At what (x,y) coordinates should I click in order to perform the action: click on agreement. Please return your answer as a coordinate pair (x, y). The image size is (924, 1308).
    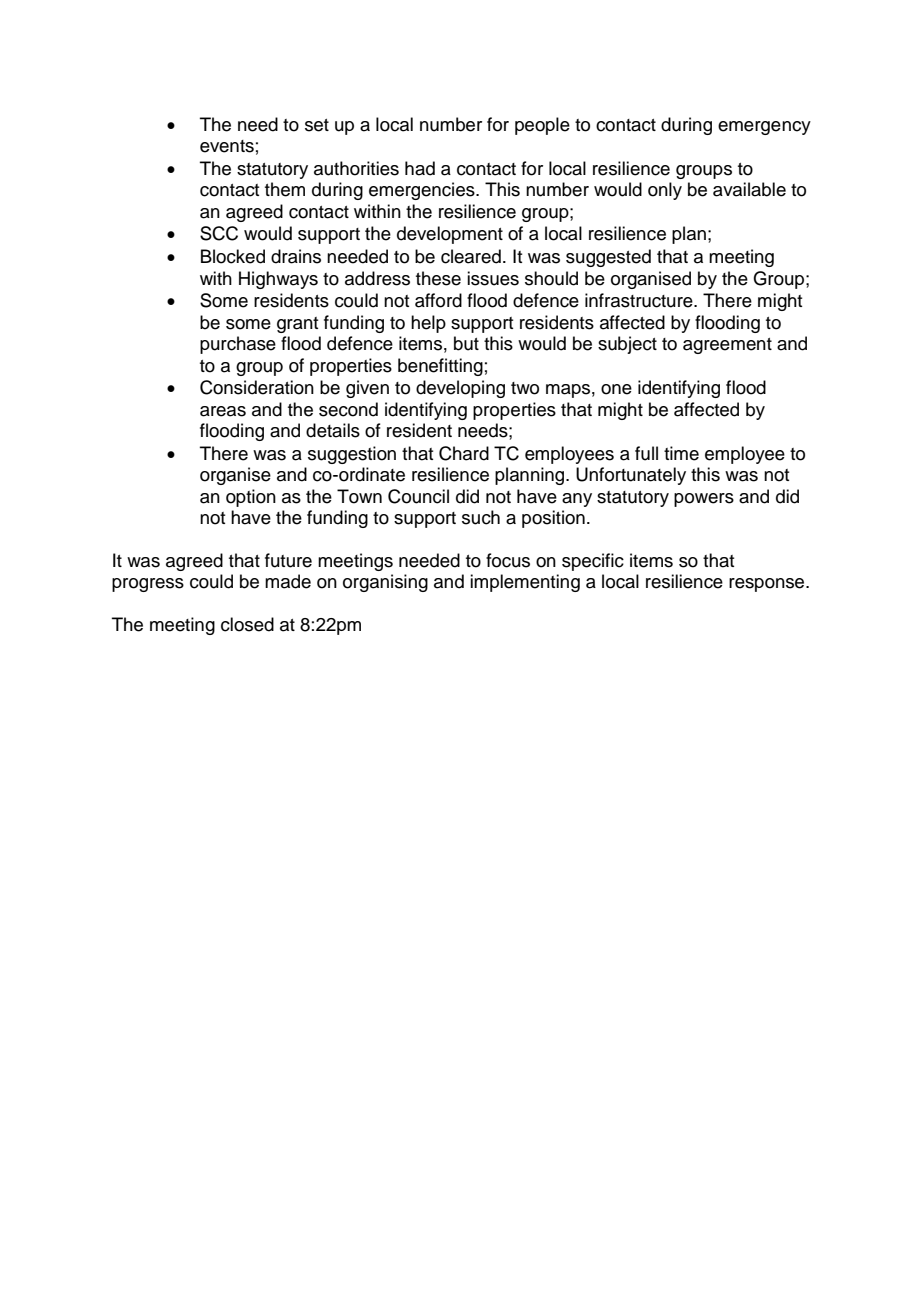
    Looking at the image, I should click on (727, 346).
